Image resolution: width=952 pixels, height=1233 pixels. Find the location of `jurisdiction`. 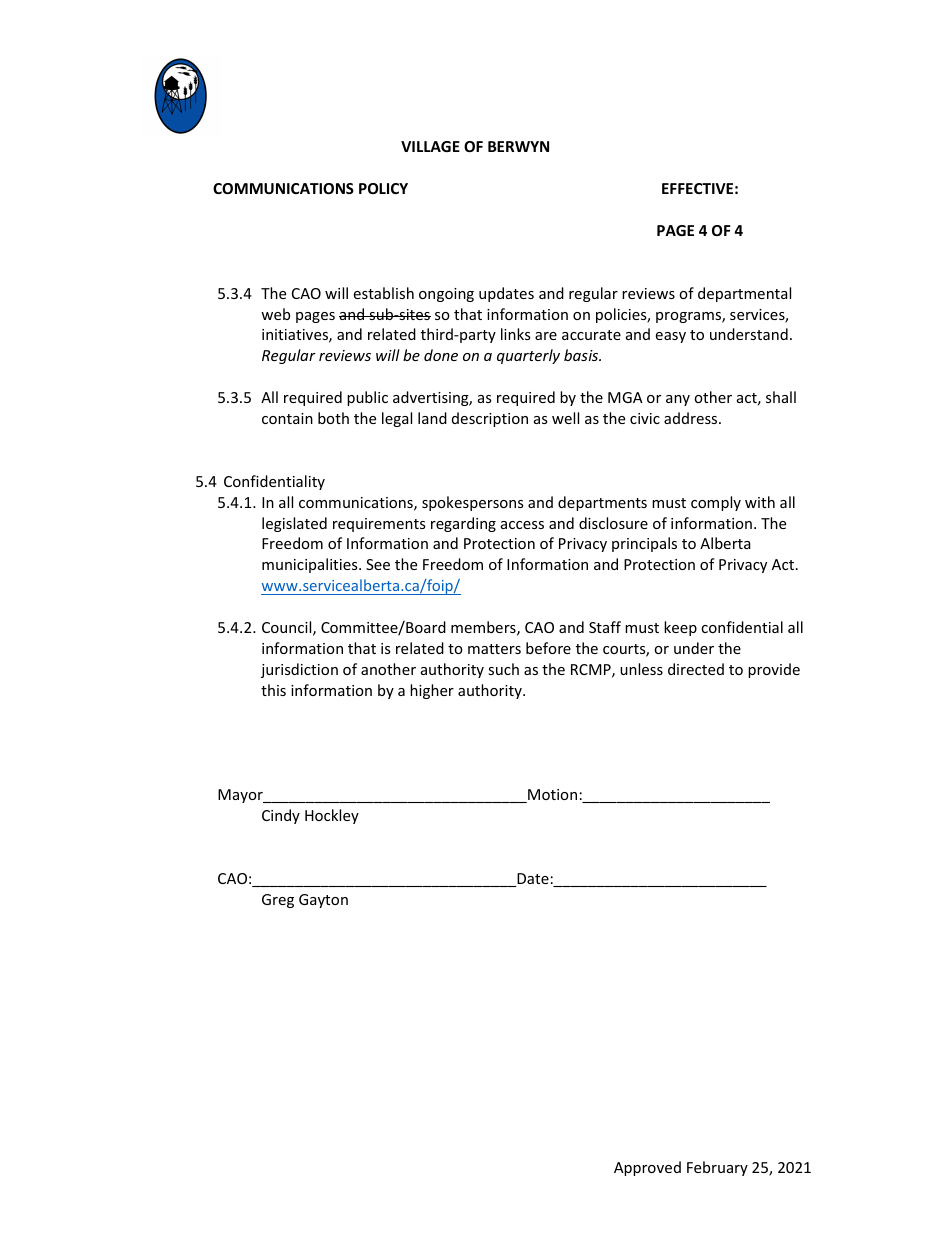

jurisdiction is located at coordinates (299, 670).
